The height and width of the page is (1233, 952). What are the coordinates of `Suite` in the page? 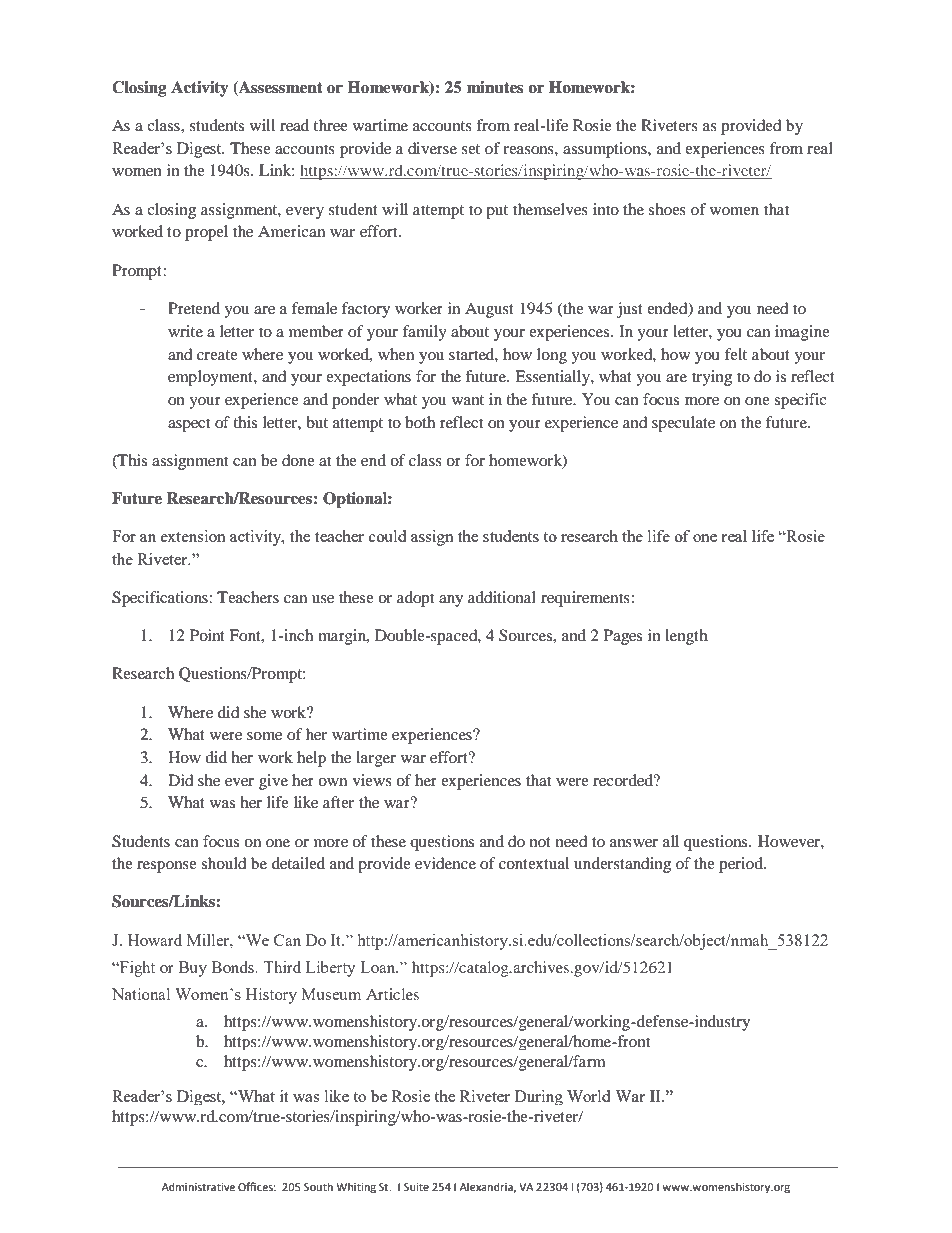 It's located at (416, 1187).
